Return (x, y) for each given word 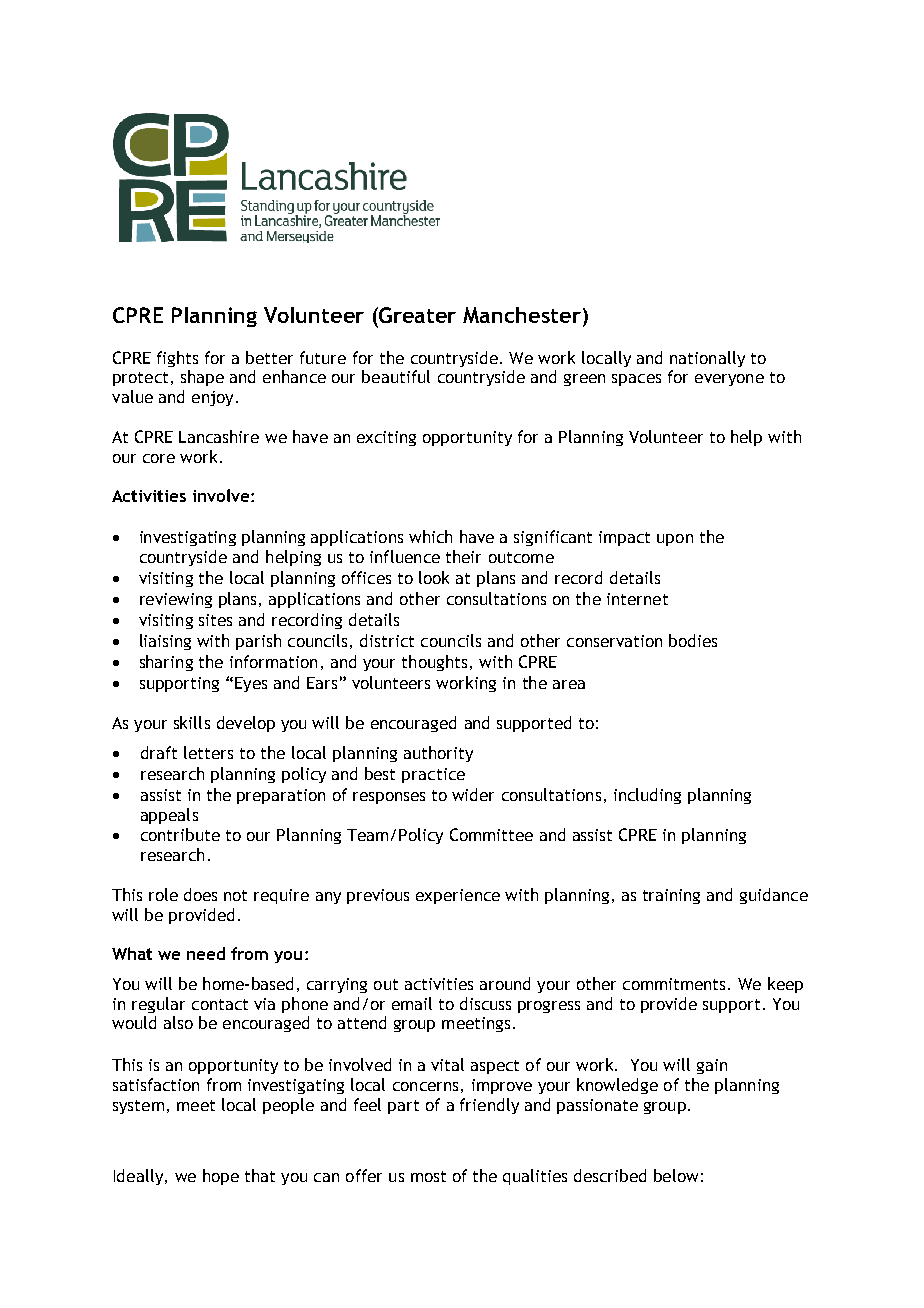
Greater (416, 315)
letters (208, 752)
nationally (707, 359)
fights (177, 359)
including (647, 796)
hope (221, 1177)
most (428, 1176)
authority (438, 754)
